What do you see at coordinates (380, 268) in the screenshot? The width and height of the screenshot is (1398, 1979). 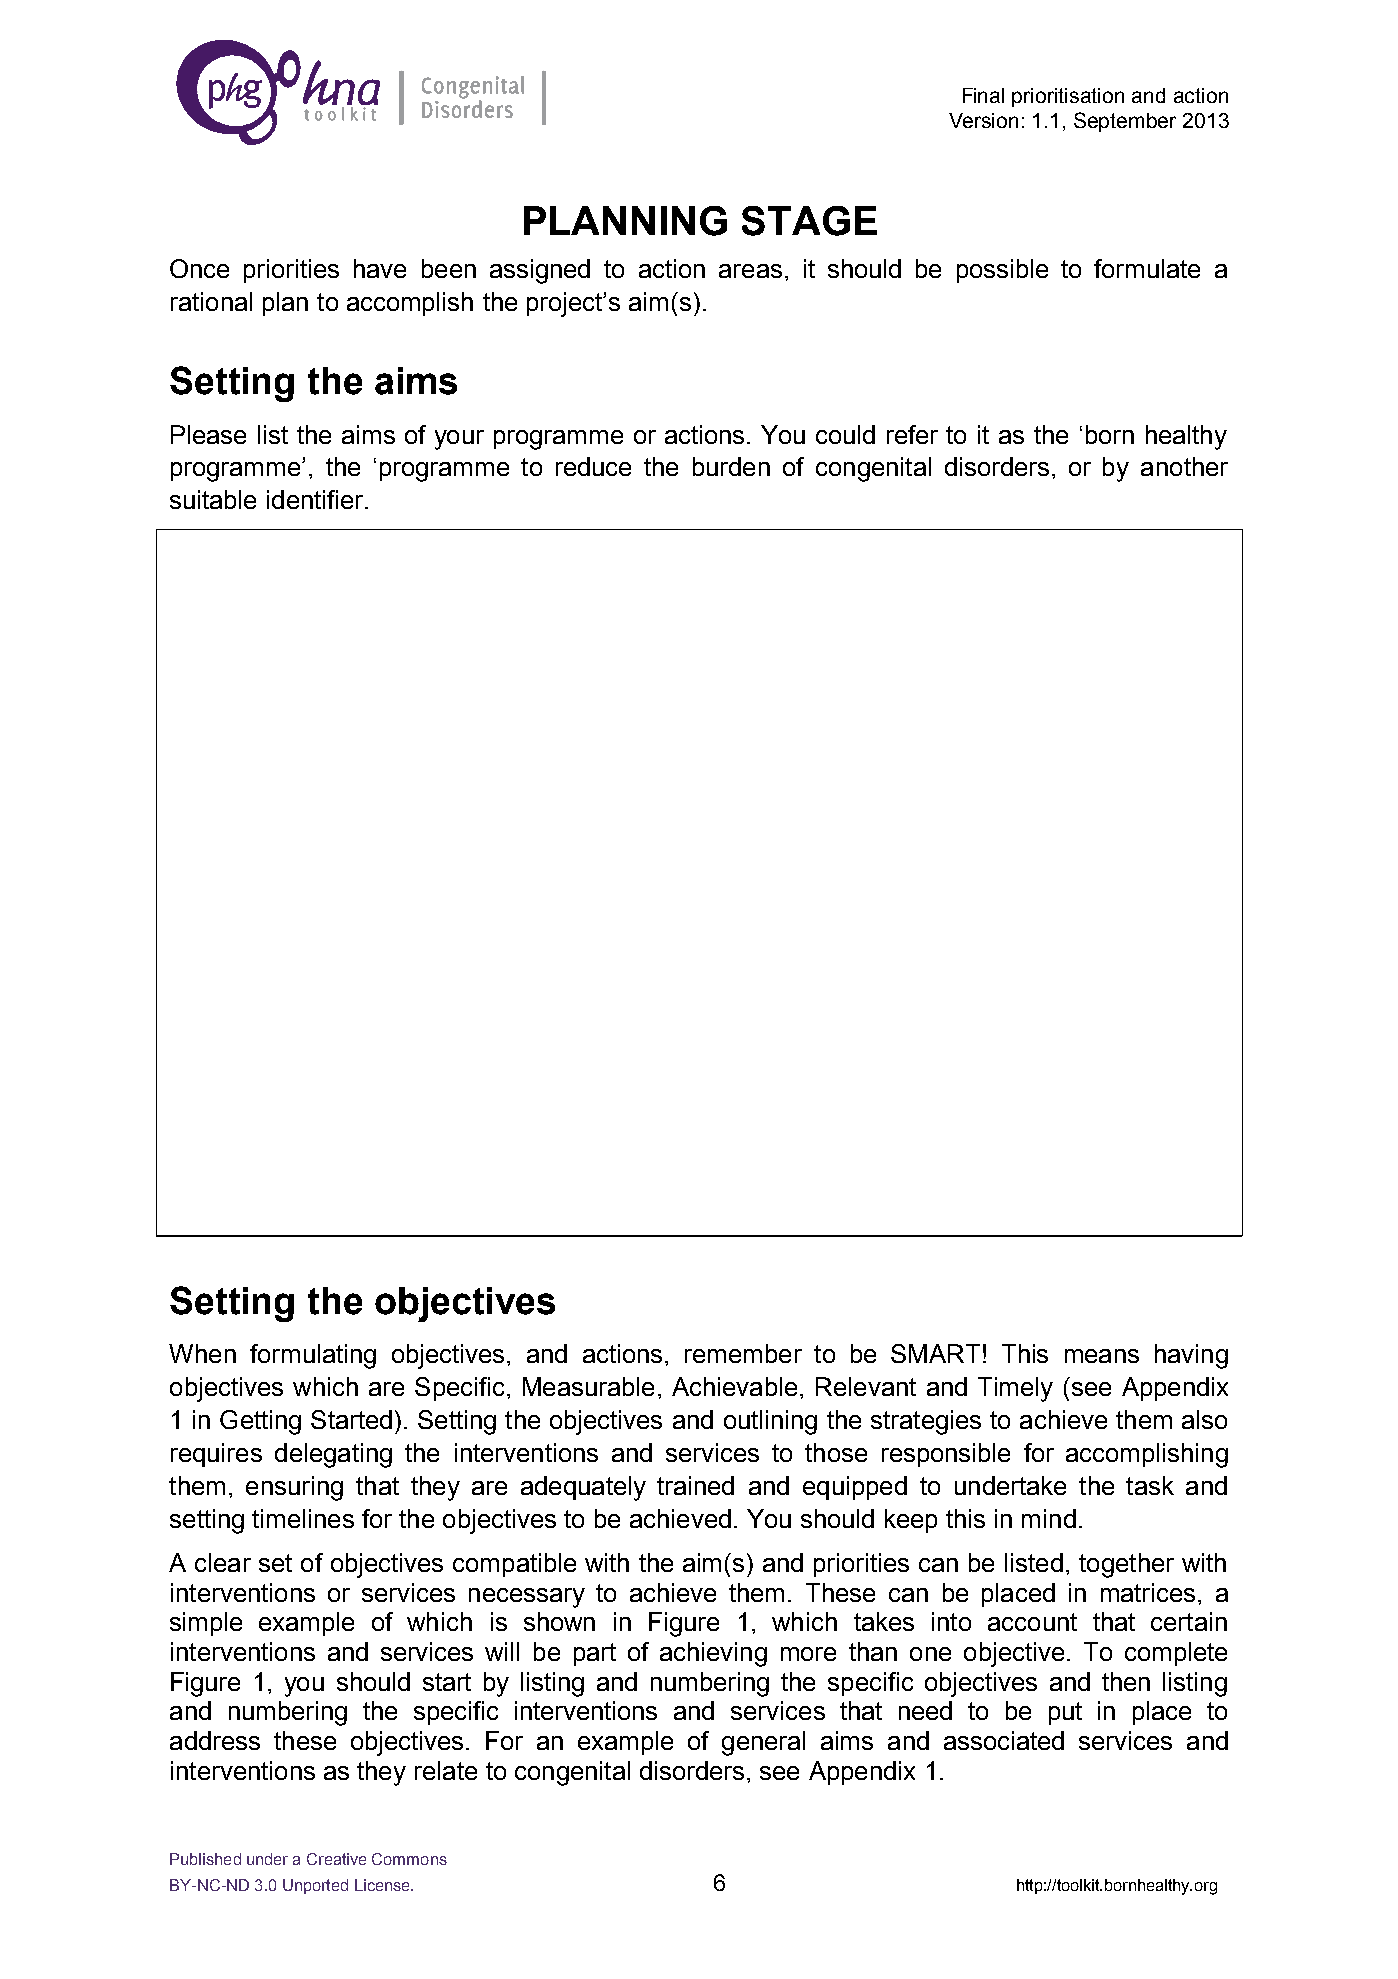 I see `have` at bounding box center [380, 268].
